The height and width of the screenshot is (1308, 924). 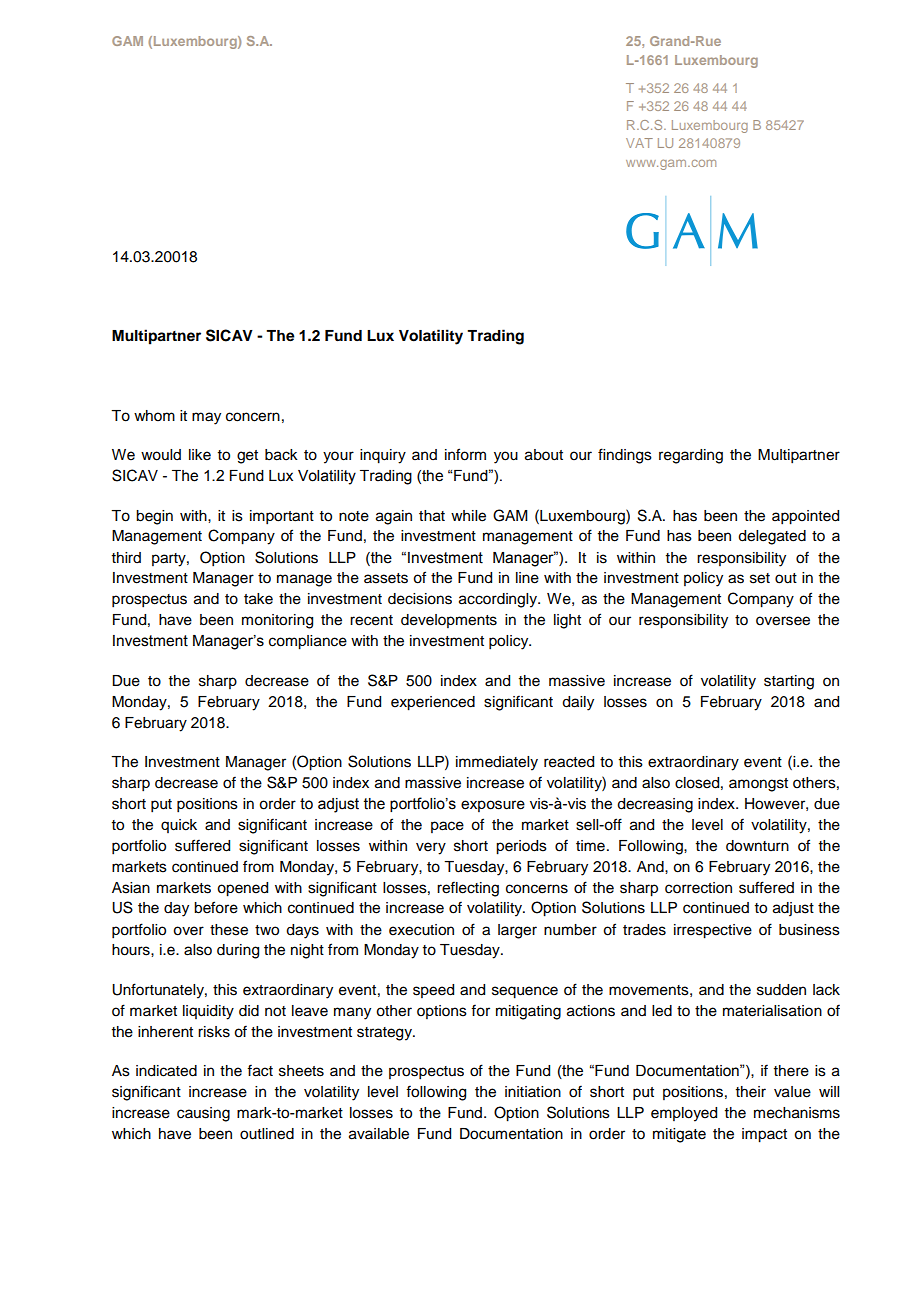 I want to click on exposure, so click(x=493, y=806).
